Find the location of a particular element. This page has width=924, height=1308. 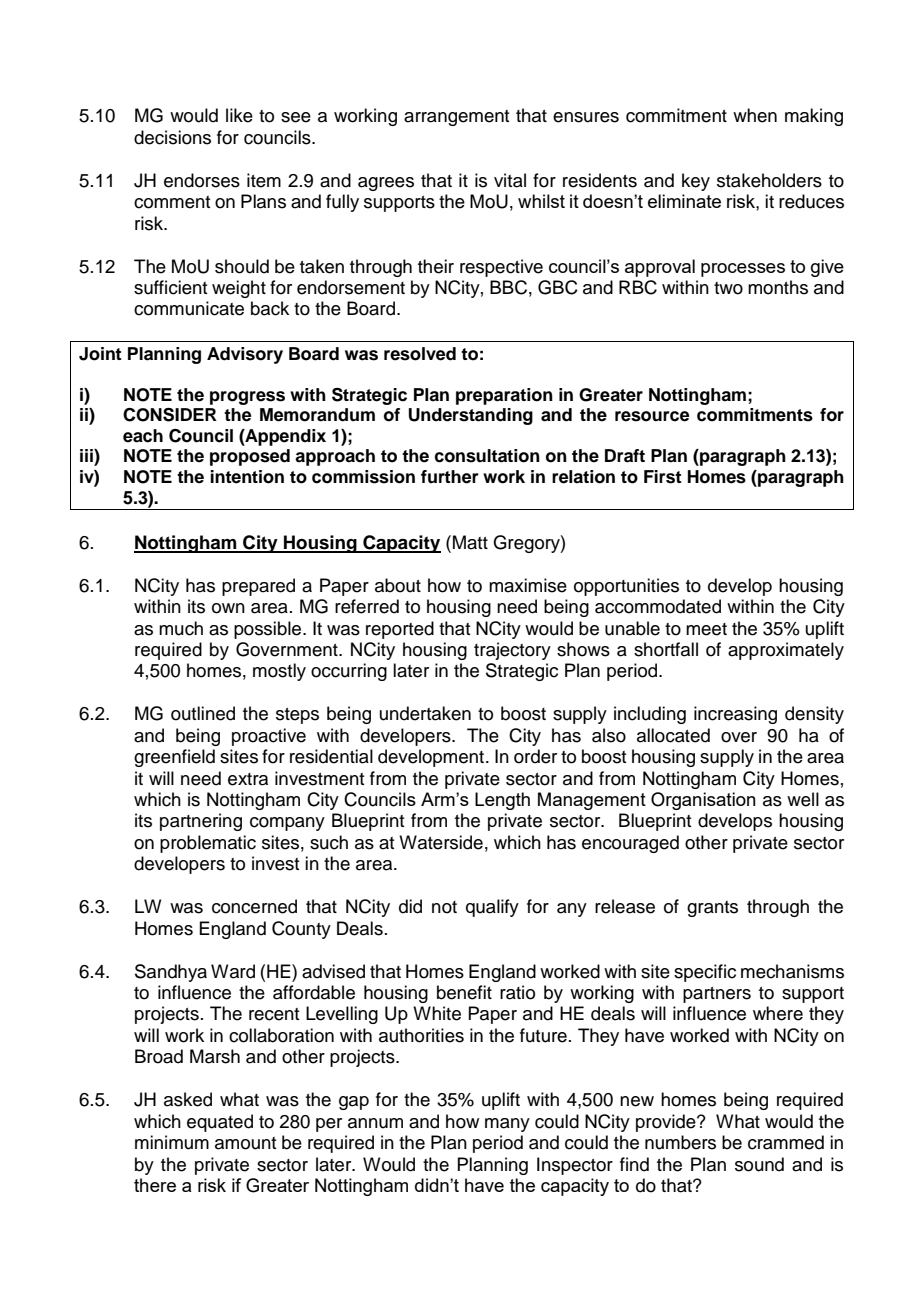

two is located at coordinates (728, 288).
